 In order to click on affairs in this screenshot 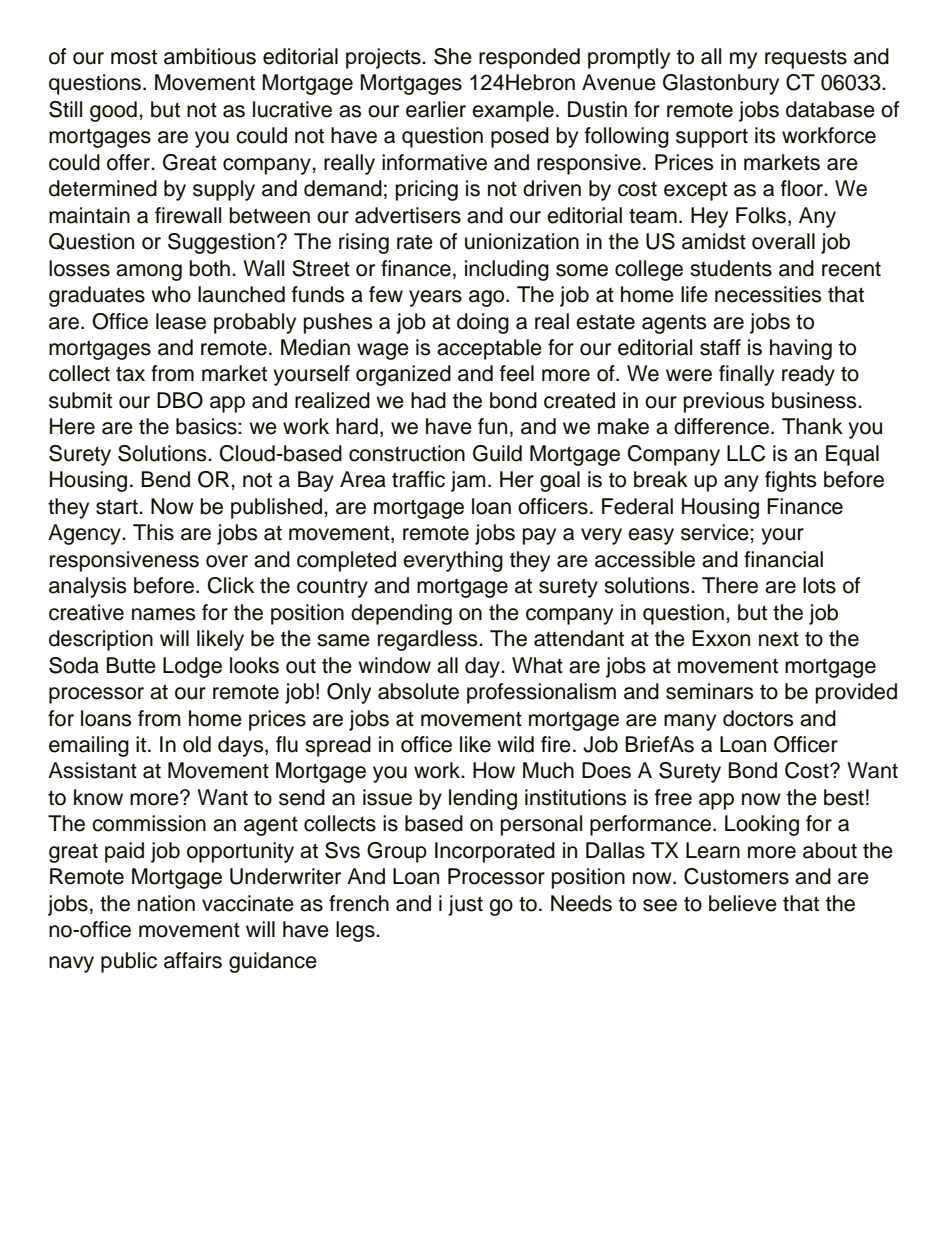, I will do `click(193, 960)`.
